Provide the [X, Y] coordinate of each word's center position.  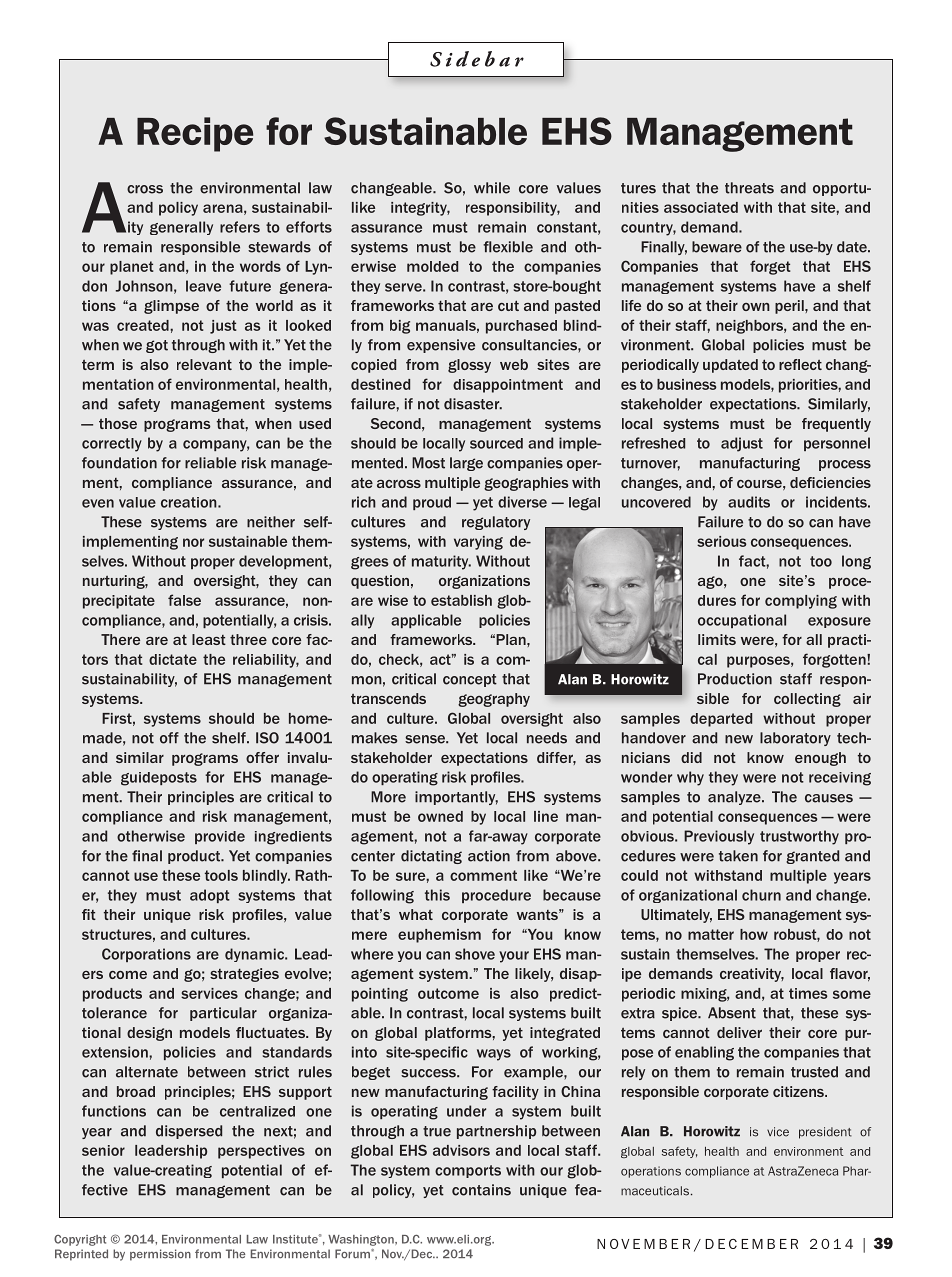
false [184, 600]
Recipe [195, 134]
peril [790, 307]
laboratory [795, 739]
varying [478, 543]
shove [475, 954]
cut [508, 305]
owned [440, 816]
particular [223, 1014]
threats [749, 188]
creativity [752, 975]
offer [262, 757]
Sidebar [477, 59]
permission [160, 1255]
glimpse [171, 307]
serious [722, 541]
